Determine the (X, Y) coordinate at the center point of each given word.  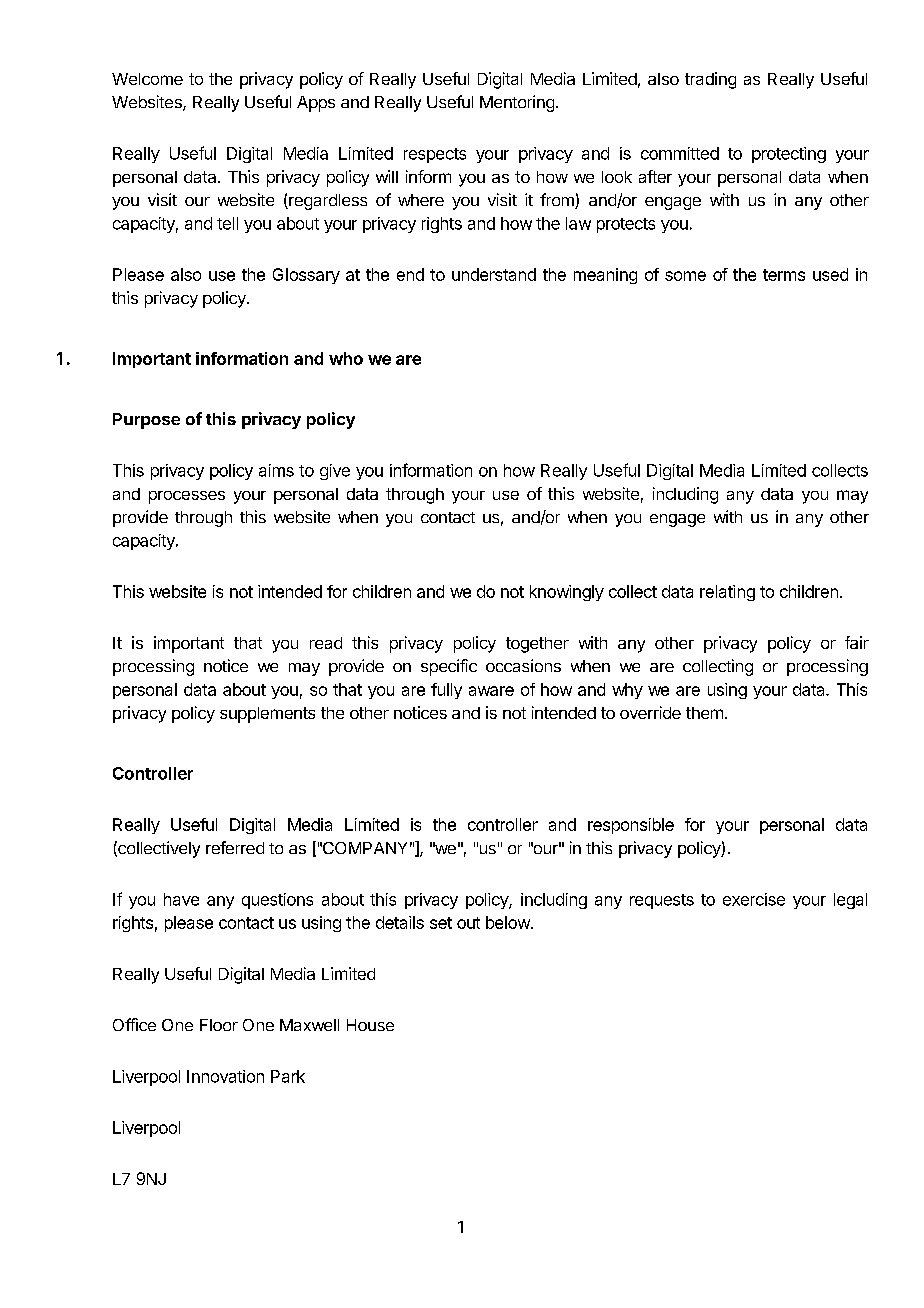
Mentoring (517, 103)
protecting (789, 155)
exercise (754, 899)
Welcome (147, 79)
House (370, 1025)
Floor (219, 1025)
